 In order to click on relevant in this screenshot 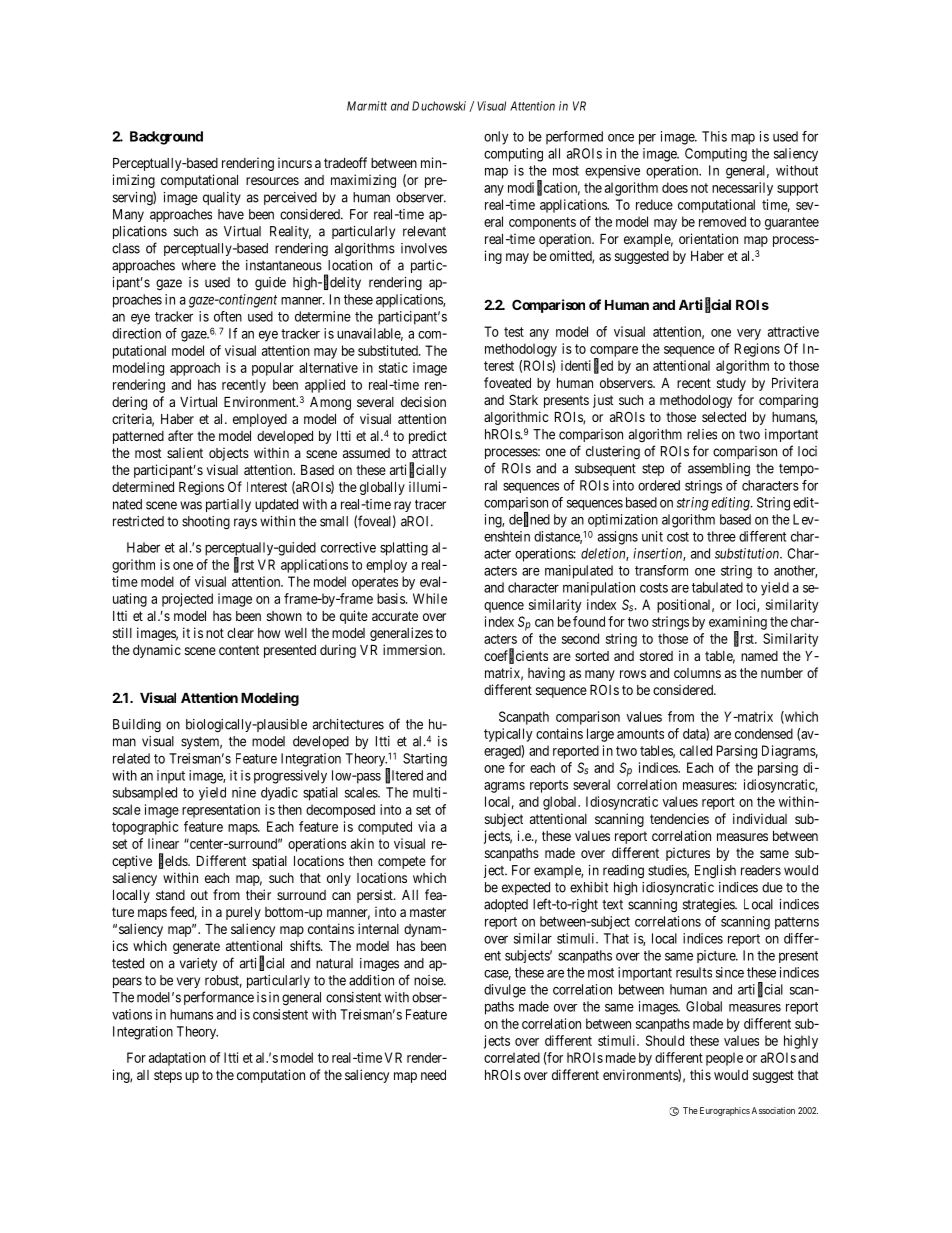, I will do `click(424, 231)`.
